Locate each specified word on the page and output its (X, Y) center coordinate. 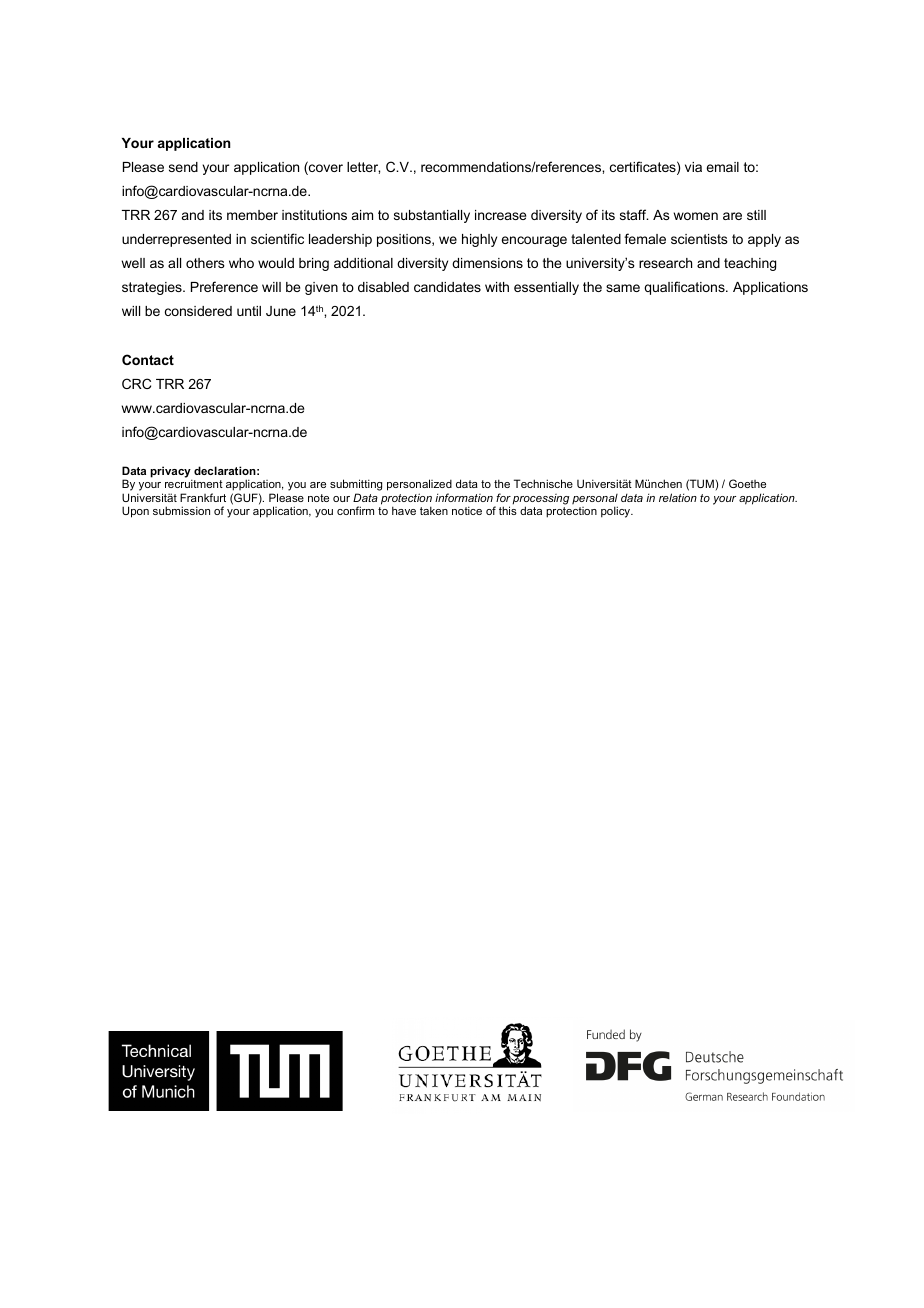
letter (363, 168)
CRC (136, 383)
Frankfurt (203, 497)
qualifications (685, 288)
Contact (148, 359)
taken (434, 510)
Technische (543, 483)
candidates (447, 287)
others (205, 263)
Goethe (747, 483)
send (183, 167)
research (665, 263)
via (693, 167)
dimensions (487, 263)
